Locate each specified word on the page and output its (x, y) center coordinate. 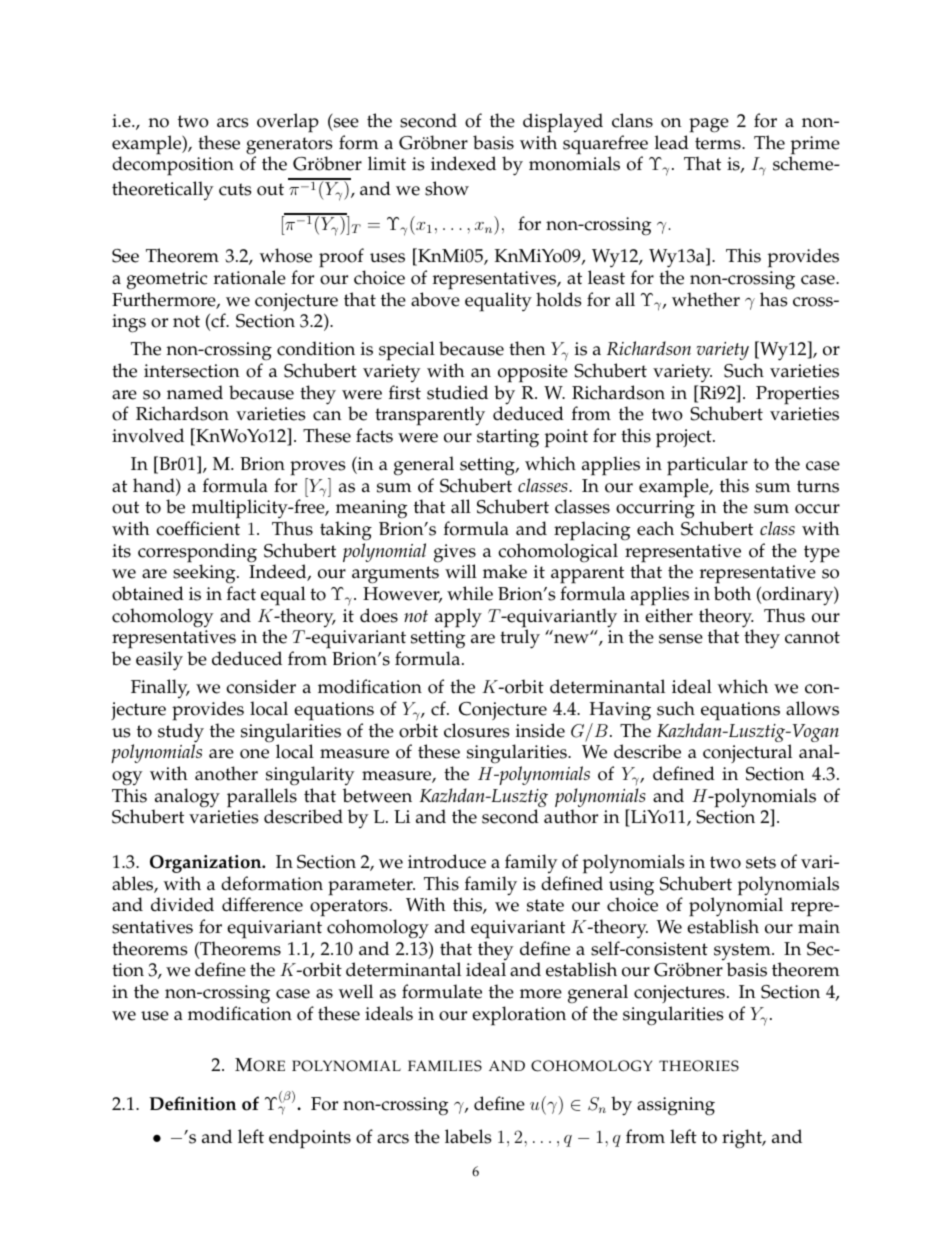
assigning (676, 1106)
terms (719, 143)
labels (468, 1136)
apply (458, 618)
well (355, 991)
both (732, 593)
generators (289, 147)
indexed (463, 163)
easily (159, 661)
